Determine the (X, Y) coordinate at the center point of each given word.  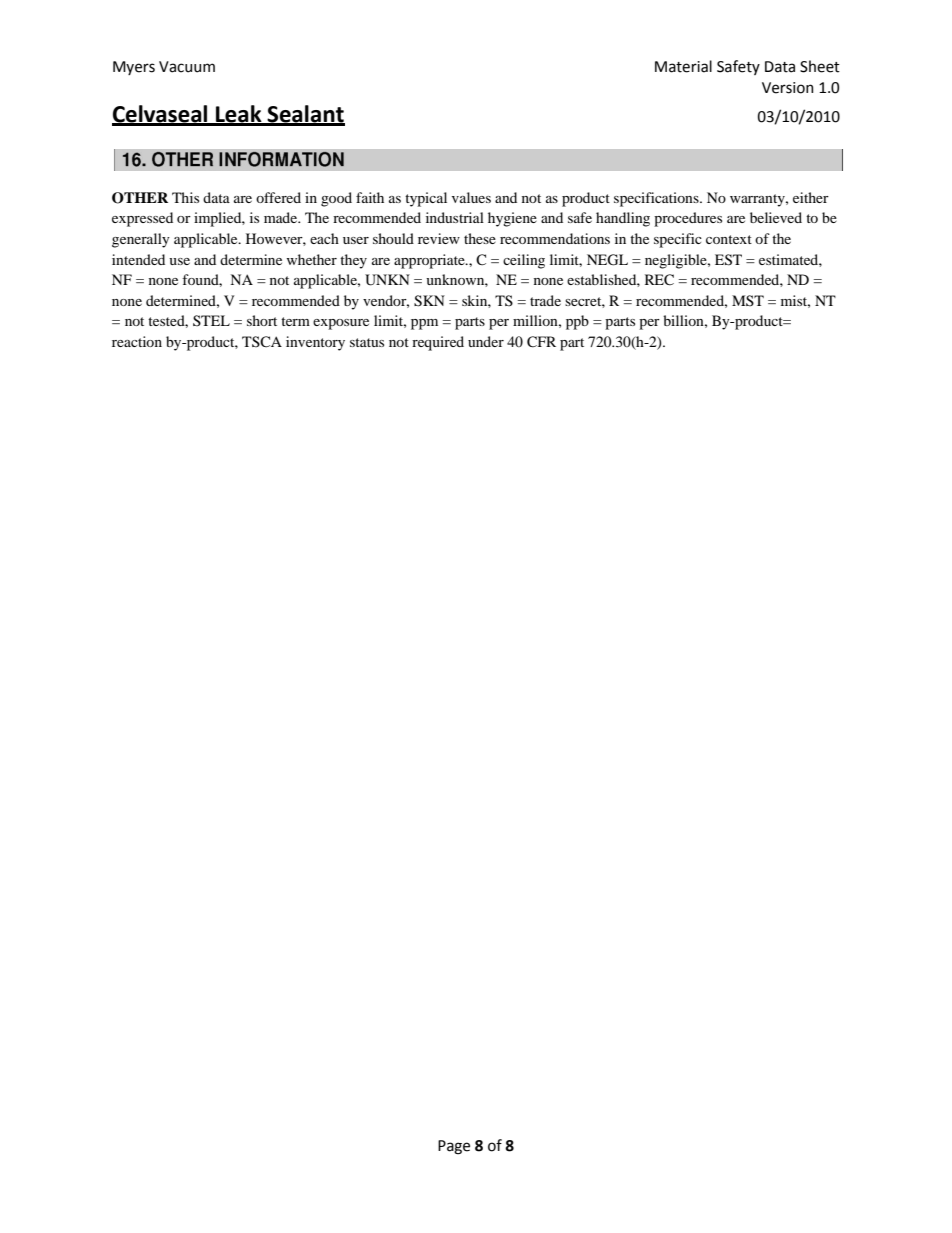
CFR (541, 342)
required (438, 343)
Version (788, 88)
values (471, 197)
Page (454, 1147)
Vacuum (187, 67)
